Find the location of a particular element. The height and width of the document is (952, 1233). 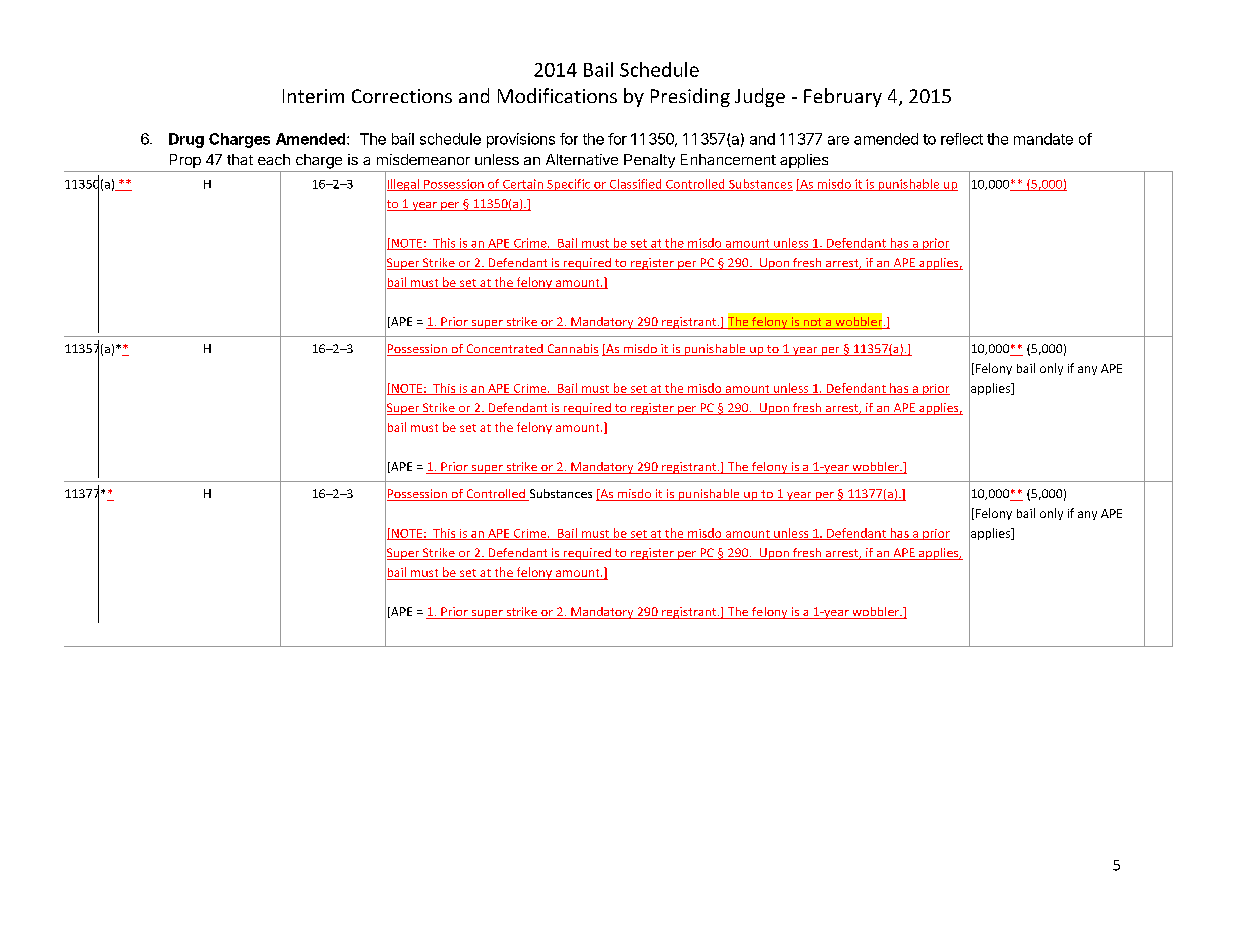

Specific is located at coordinates (569, 185).
